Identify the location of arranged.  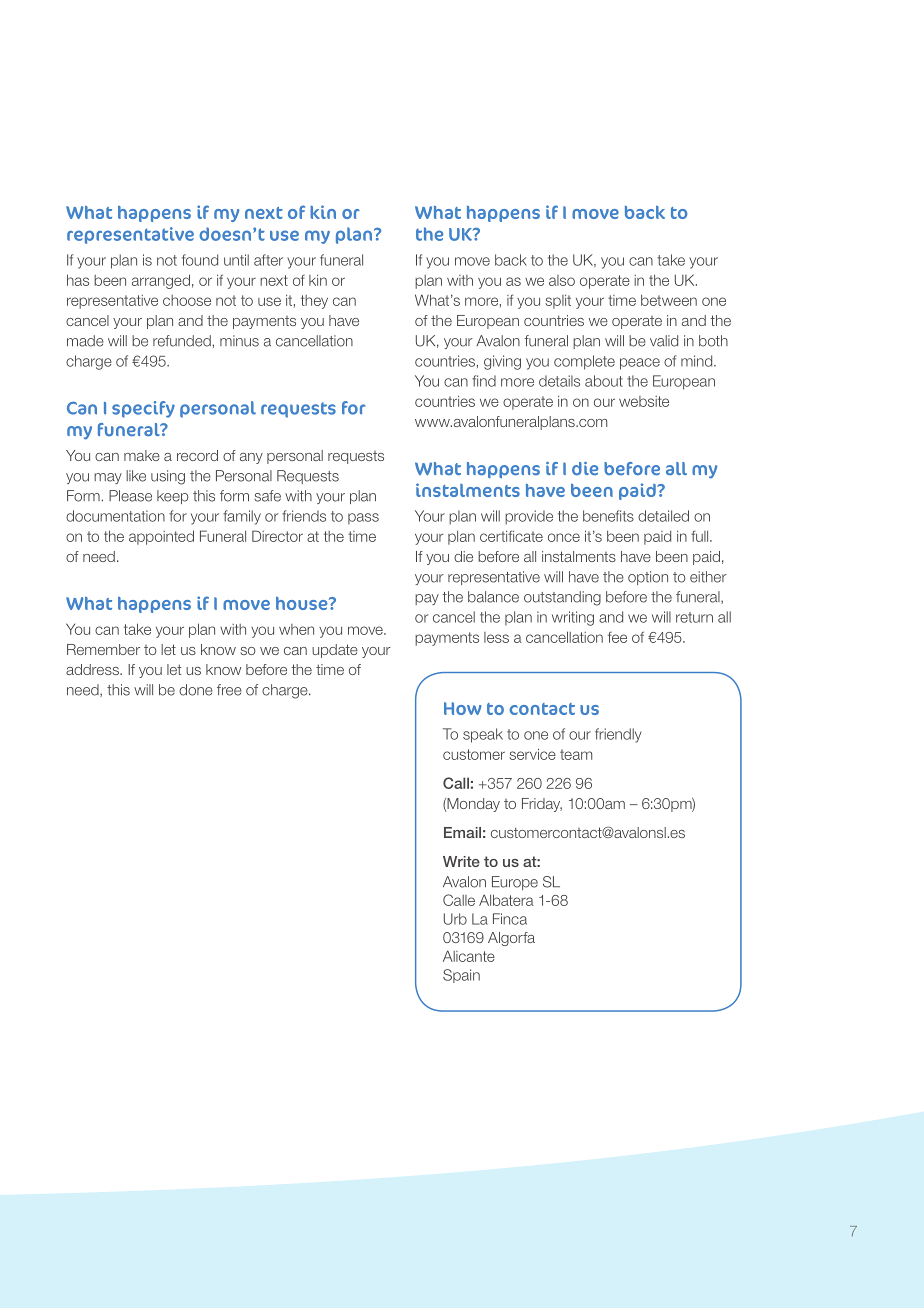
(161, 281).
